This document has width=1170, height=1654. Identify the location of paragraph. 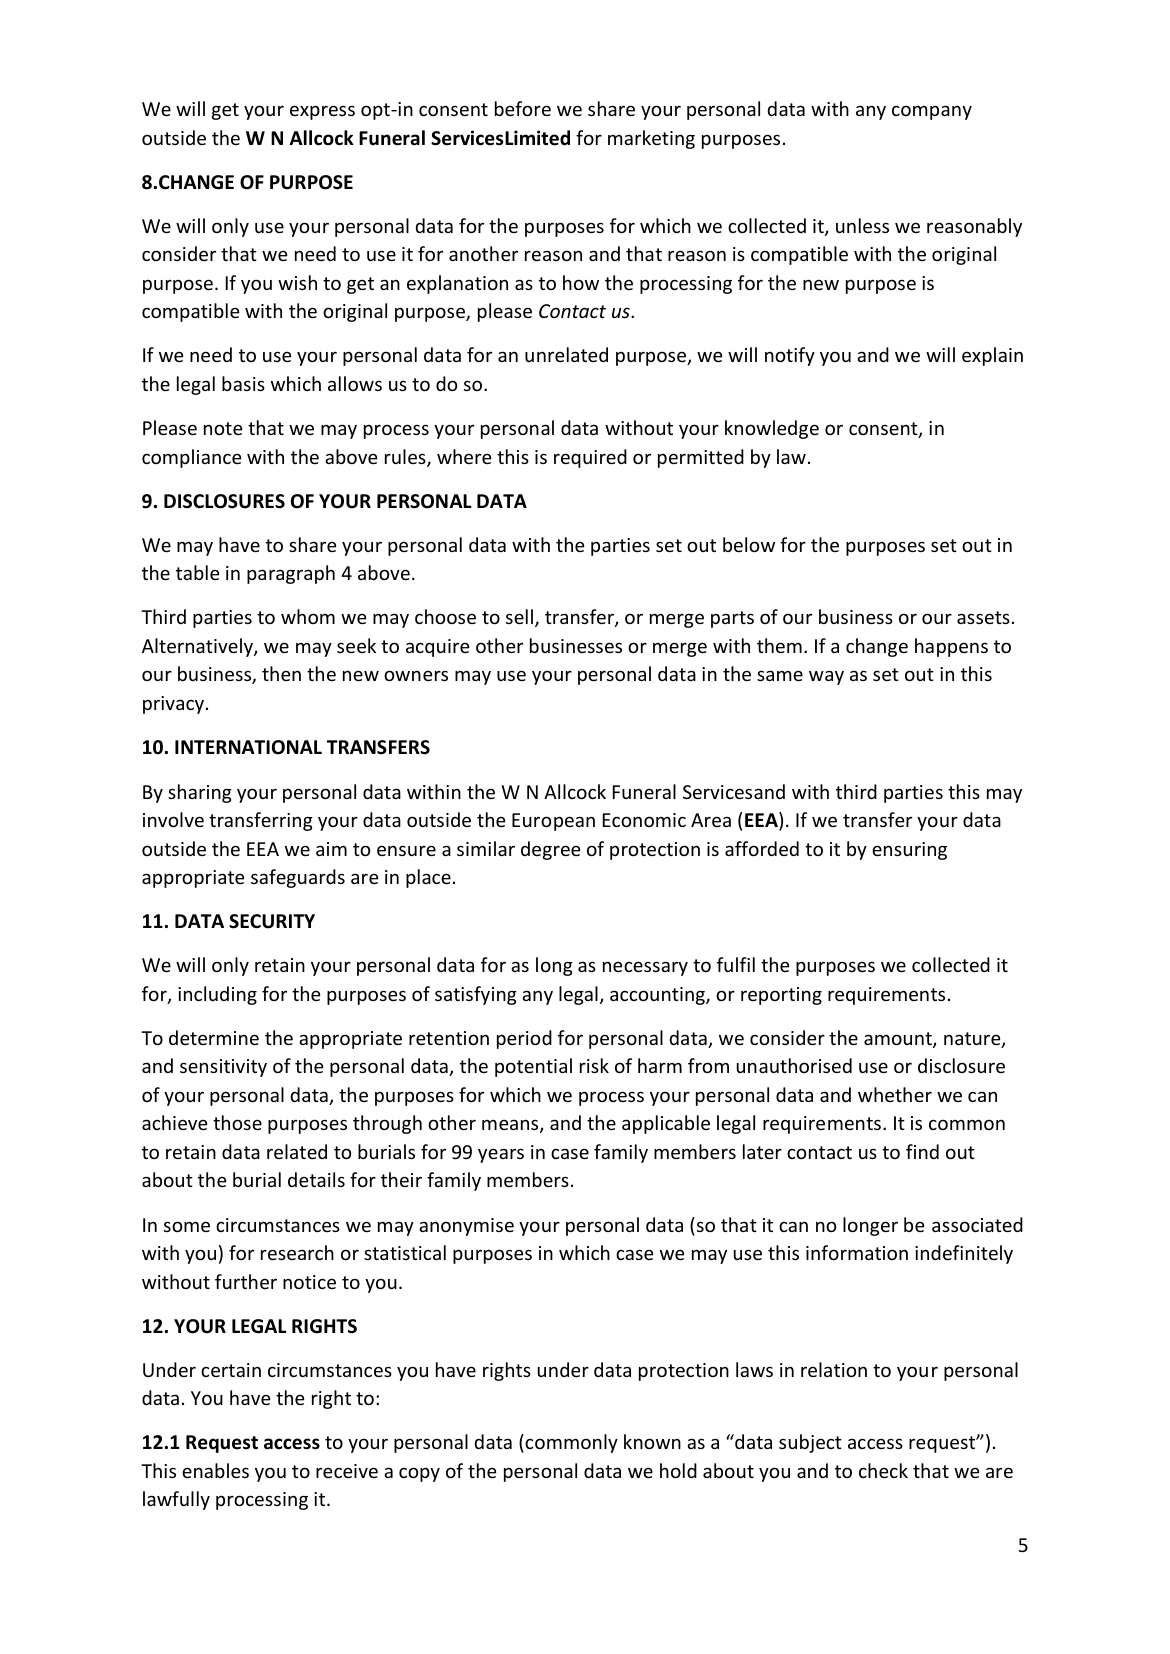
(291, 574).
